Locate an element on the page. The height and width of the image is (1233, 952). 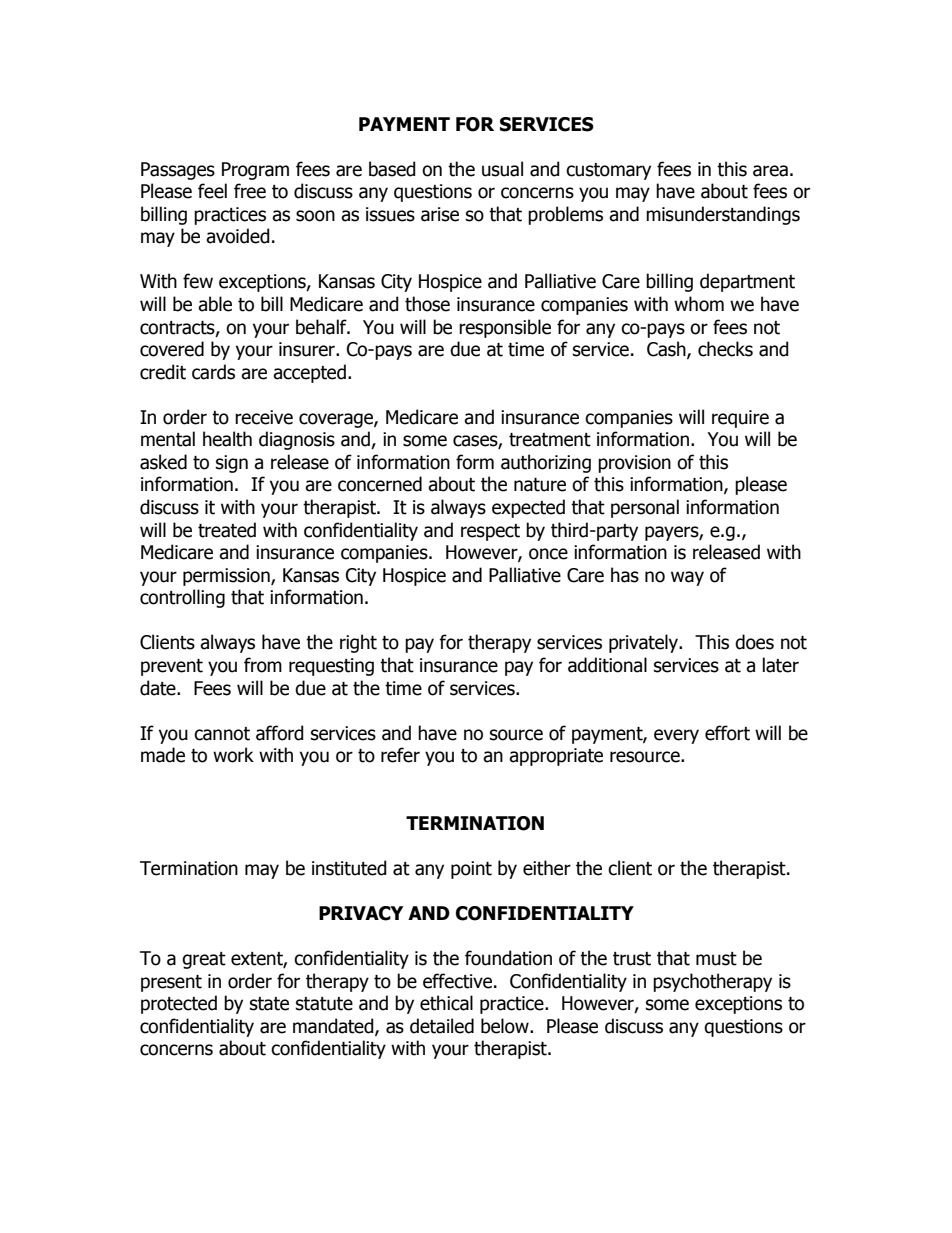
every is located at coordinates (676, 736).
